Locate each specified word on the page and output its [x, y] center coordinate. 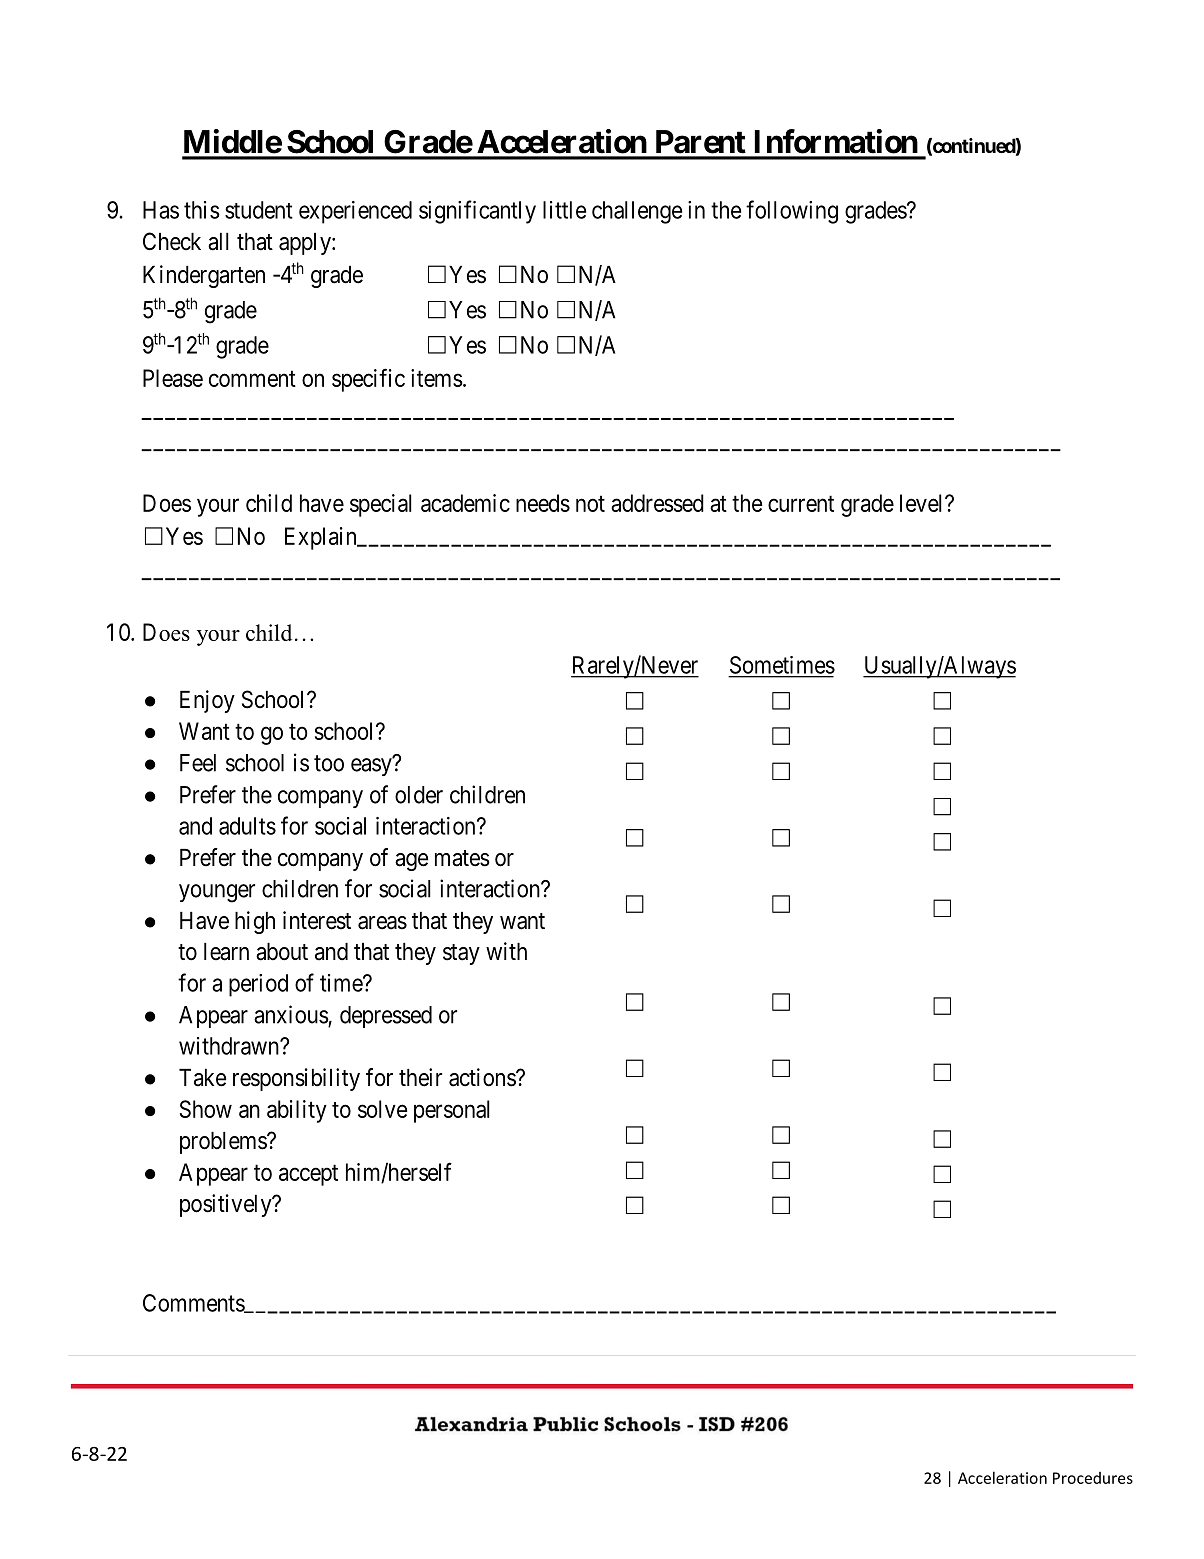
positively [227, 1205]
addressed [657, 503]
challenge [637, 212]
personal [452, 1111]
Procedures [1093, 1478]
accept [308, 1175]
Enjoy [207, 701]
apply [306, 244]
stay [461, 954]
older [419, 795]
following [792, 212]
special [381, 505]
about [282, 952]
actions [483, 1077]
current [801, 504]
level [923, 503]
